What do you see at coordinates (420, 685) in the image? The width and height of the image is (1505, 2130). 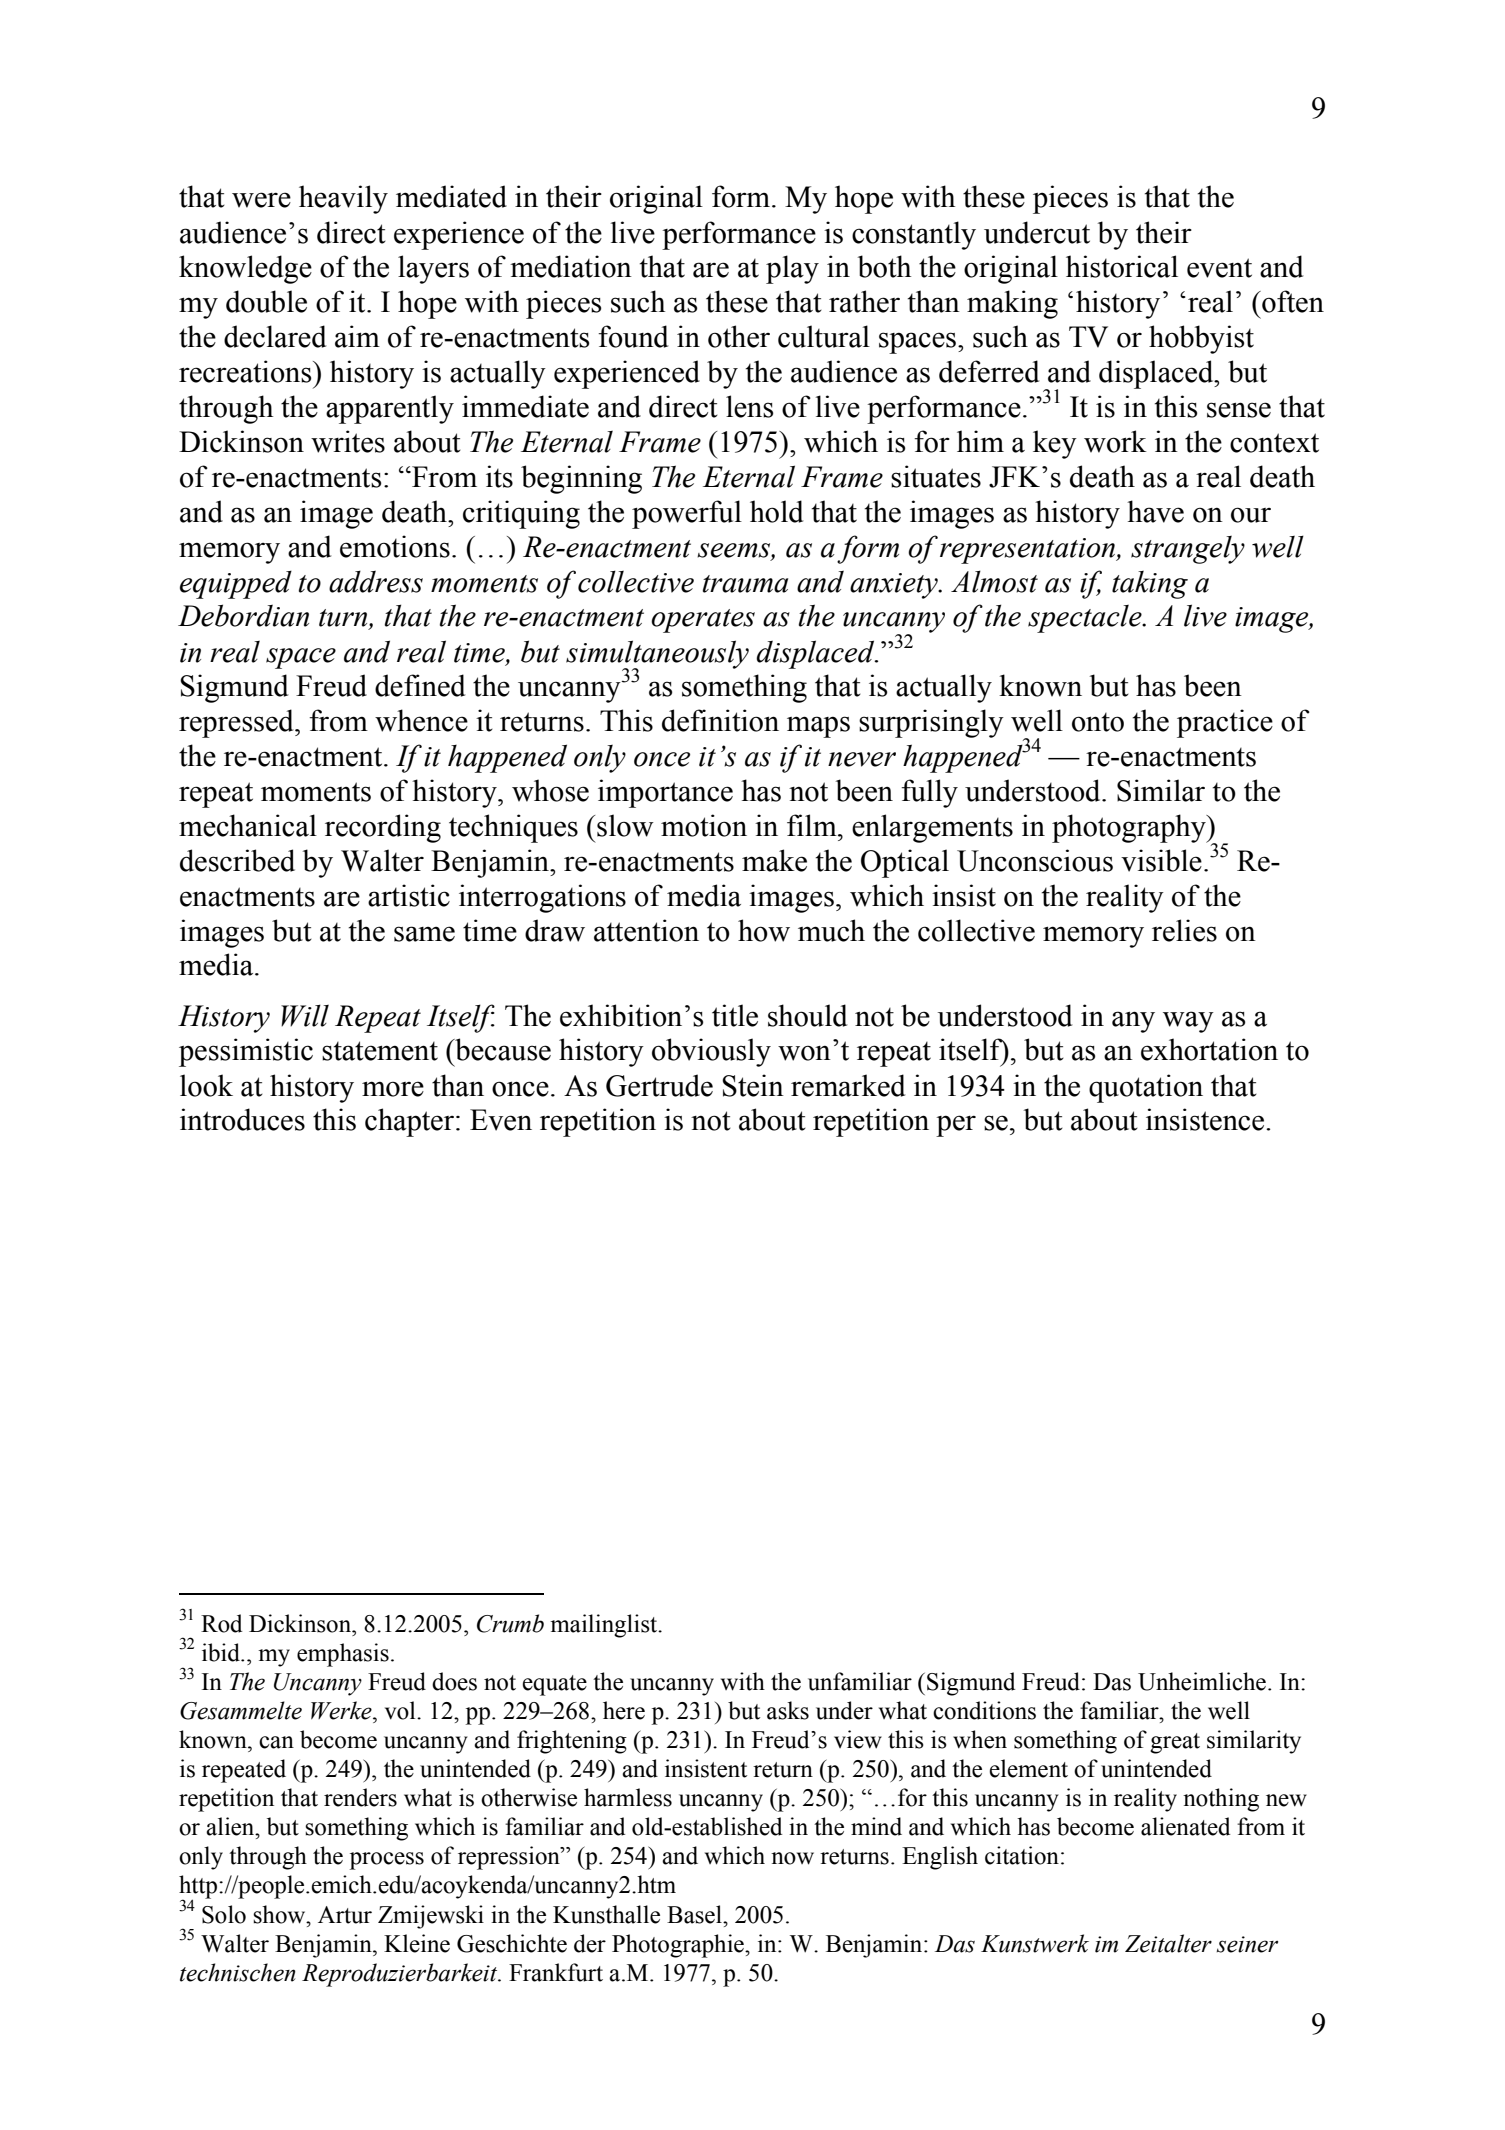 I see `defined` at bounding box center [420, 685].
